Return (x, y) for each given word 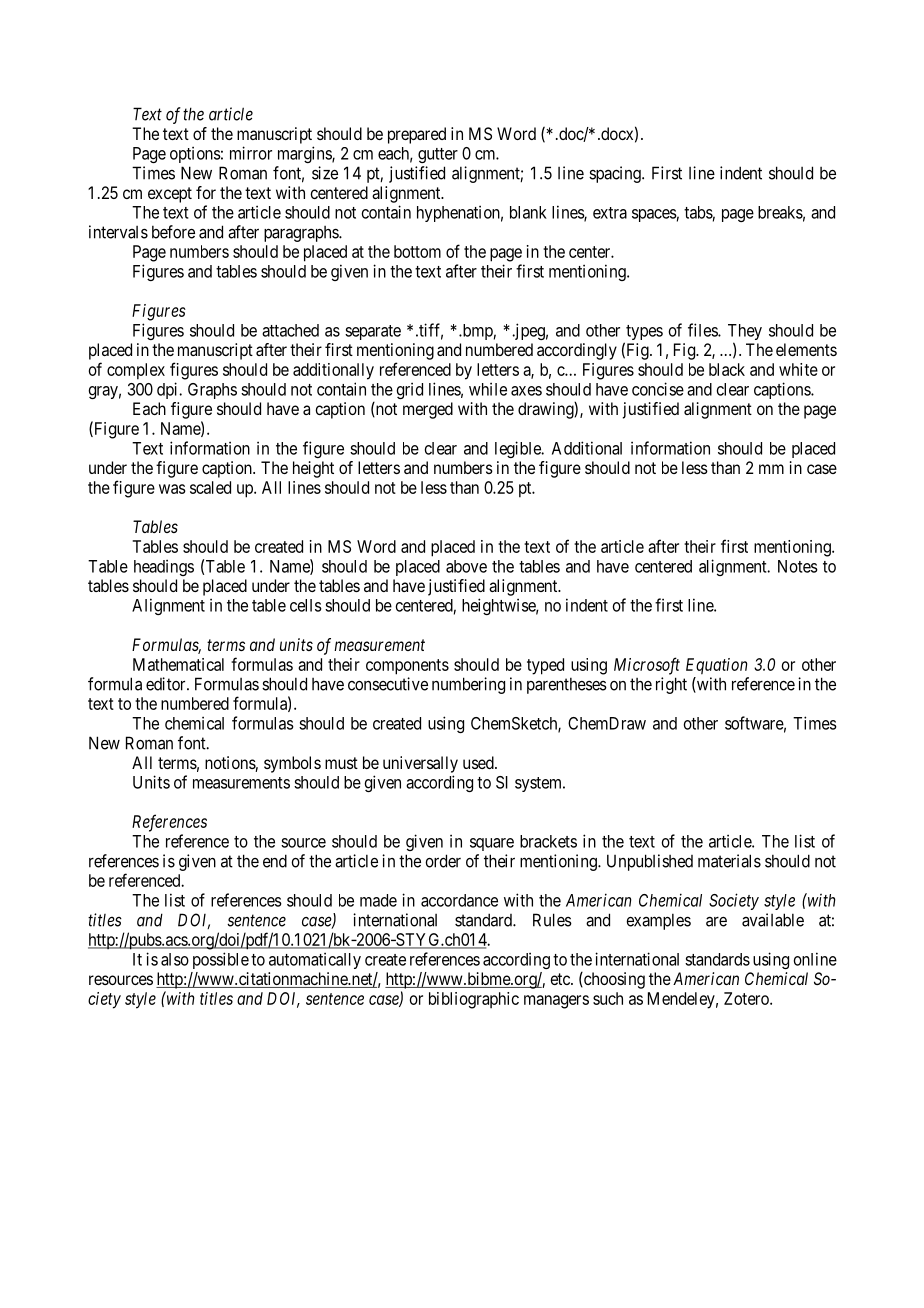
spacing (616, 174)
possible (221, 960)
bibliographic (474, 1000)
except (170, 195)
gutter (438, 155)
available (773, 920)
